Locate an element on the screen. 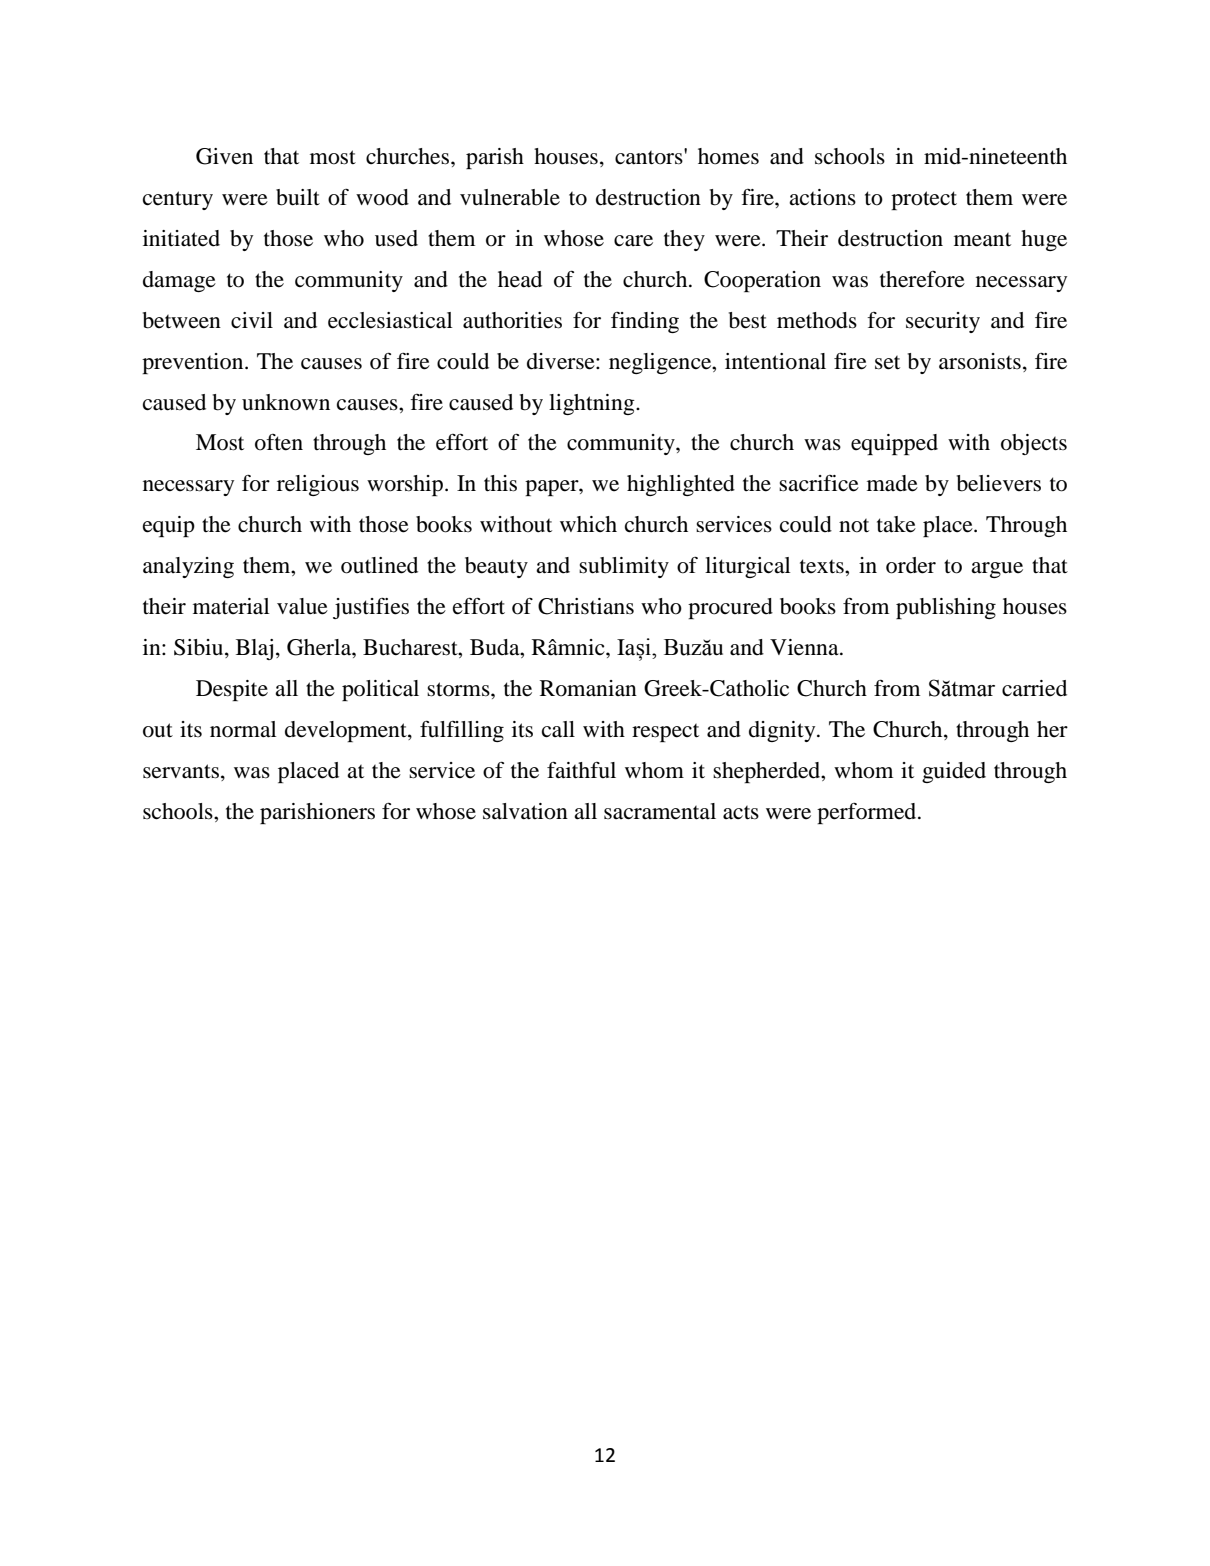 This screenshot has width=1210, height=1566. vulnerable is located at coordinates (510, 197).
